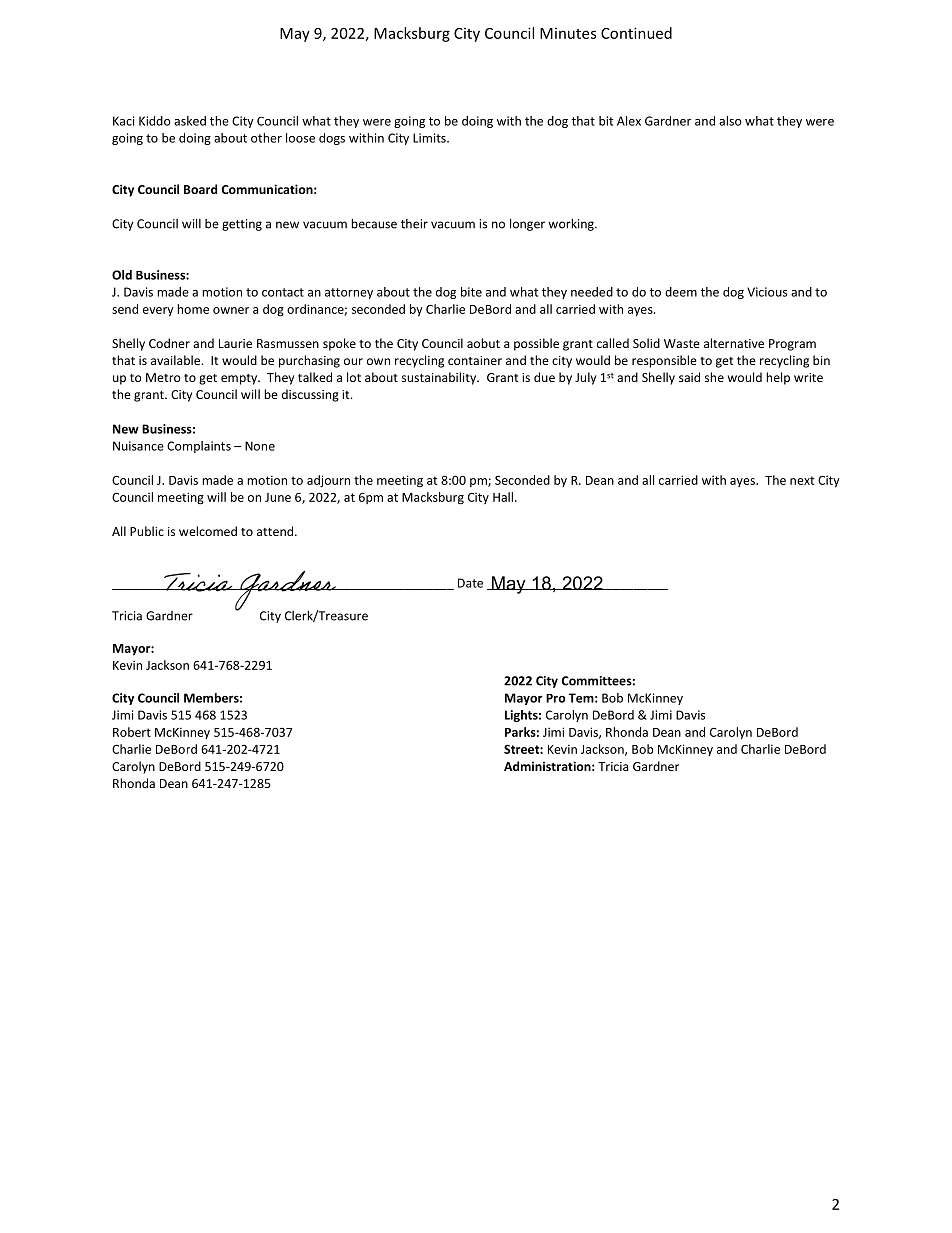 The width and height of the page is (952, 1233). Describe the element at coordinates (568, 33) in the page. I see `Minutes` at that location.
